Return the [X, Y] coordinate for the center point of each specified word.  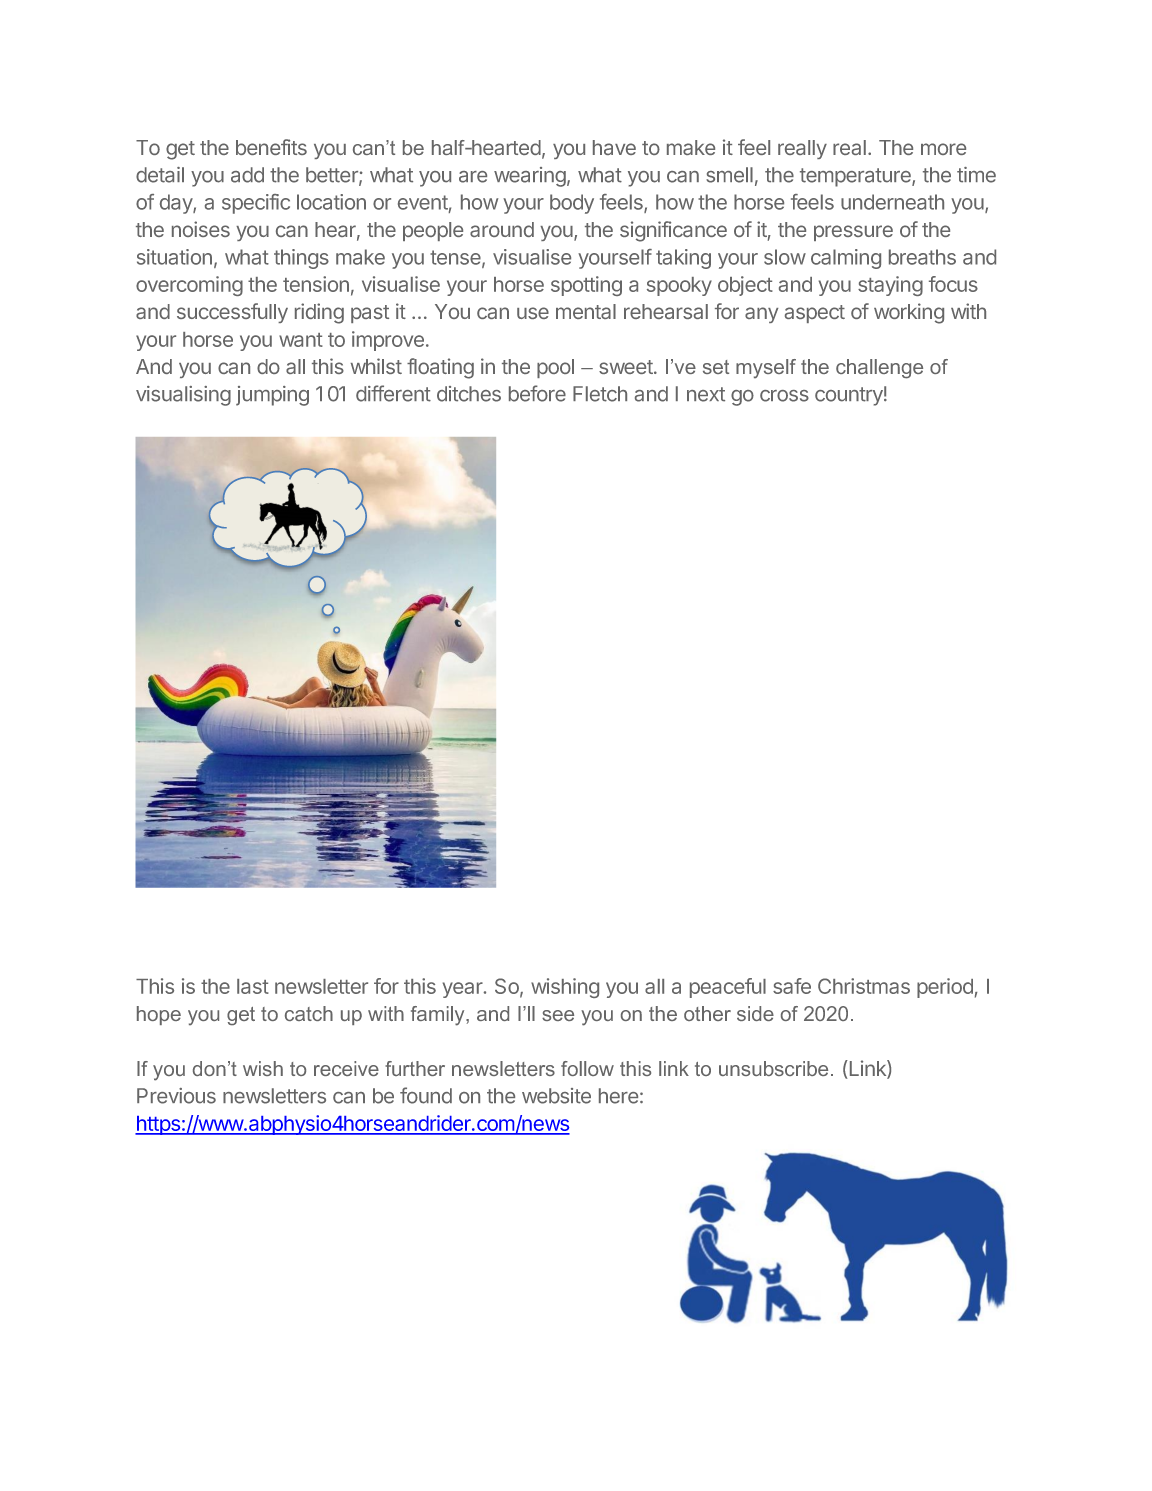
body [572, 204]
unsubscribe [773, 1068]
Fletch [600, 394]
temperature [856, 177]
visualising [183, 396]
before [537, 393]
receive [346, 1068]
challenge [879, 369]
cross [784, 396]
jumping [272, 396]
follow [587, 1068]
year [464, 990]
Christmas [864, 986]
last [253, 986]
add [247, 175]
